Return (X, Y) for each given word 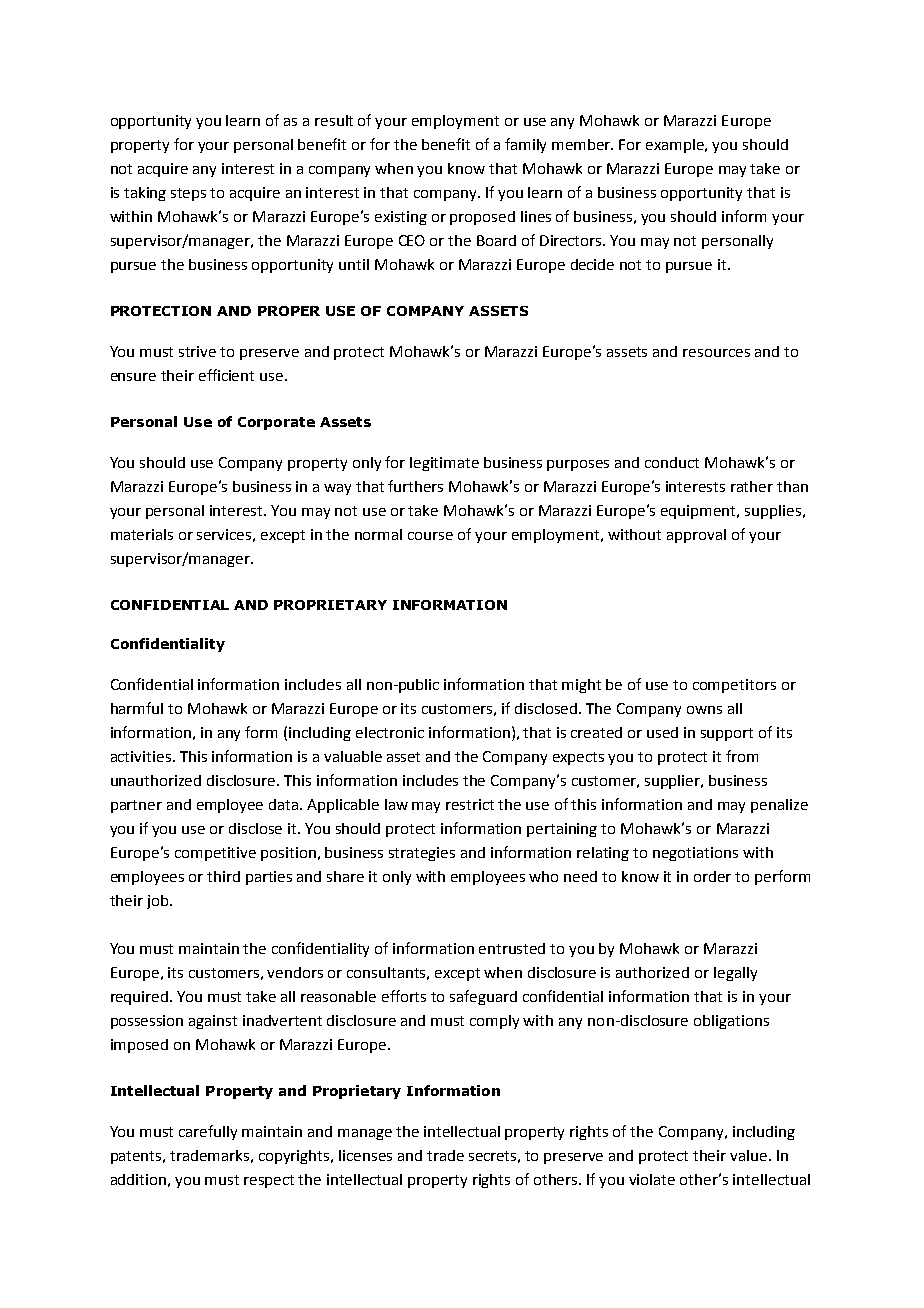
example (676, 146)
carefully (208, 1132)
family (525, 145)
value (748, 1155)
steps (188, 194)
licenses (365, 1155)
